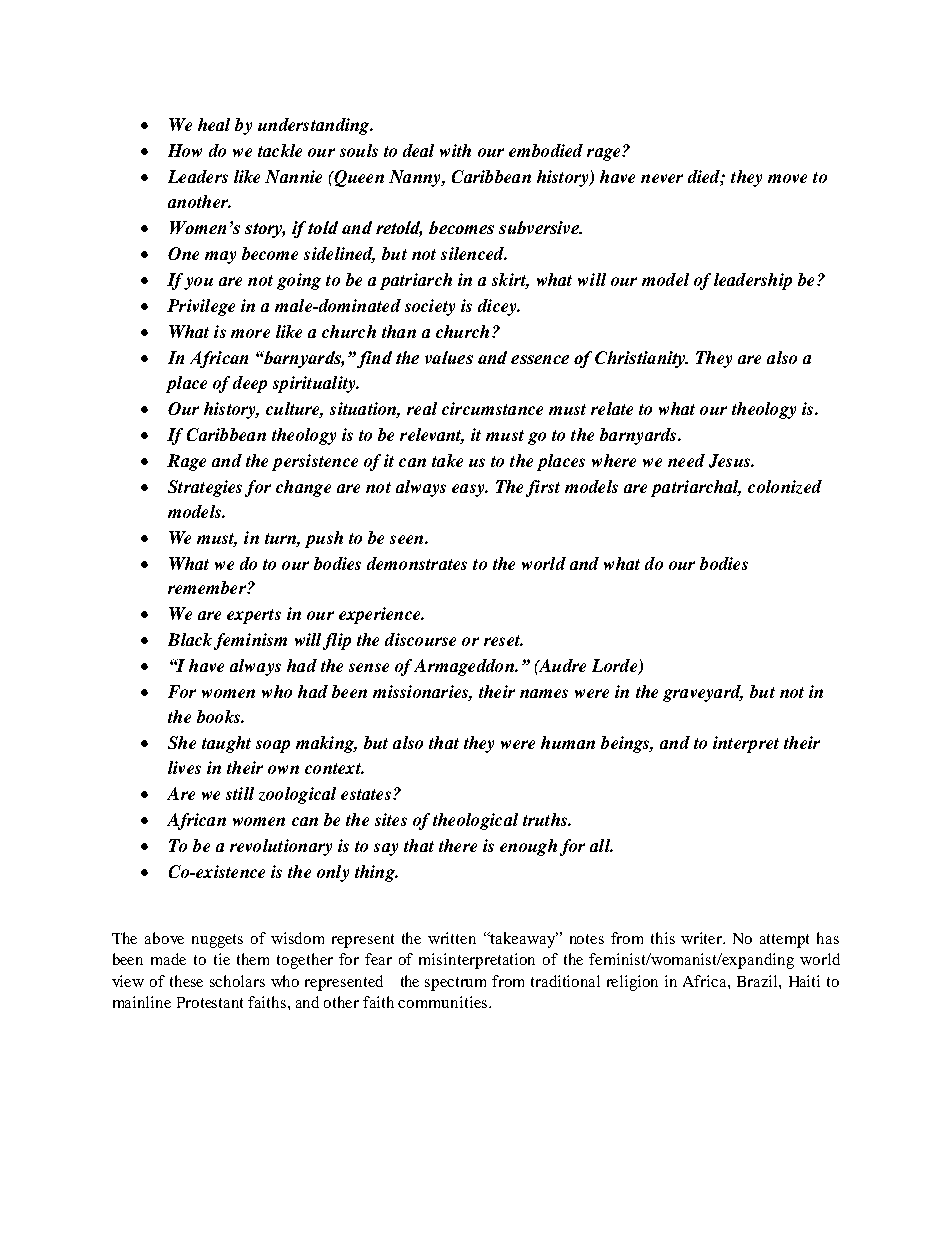 The width and height of the document is (952, 1233). I want to click on more, so click(250, 333).
